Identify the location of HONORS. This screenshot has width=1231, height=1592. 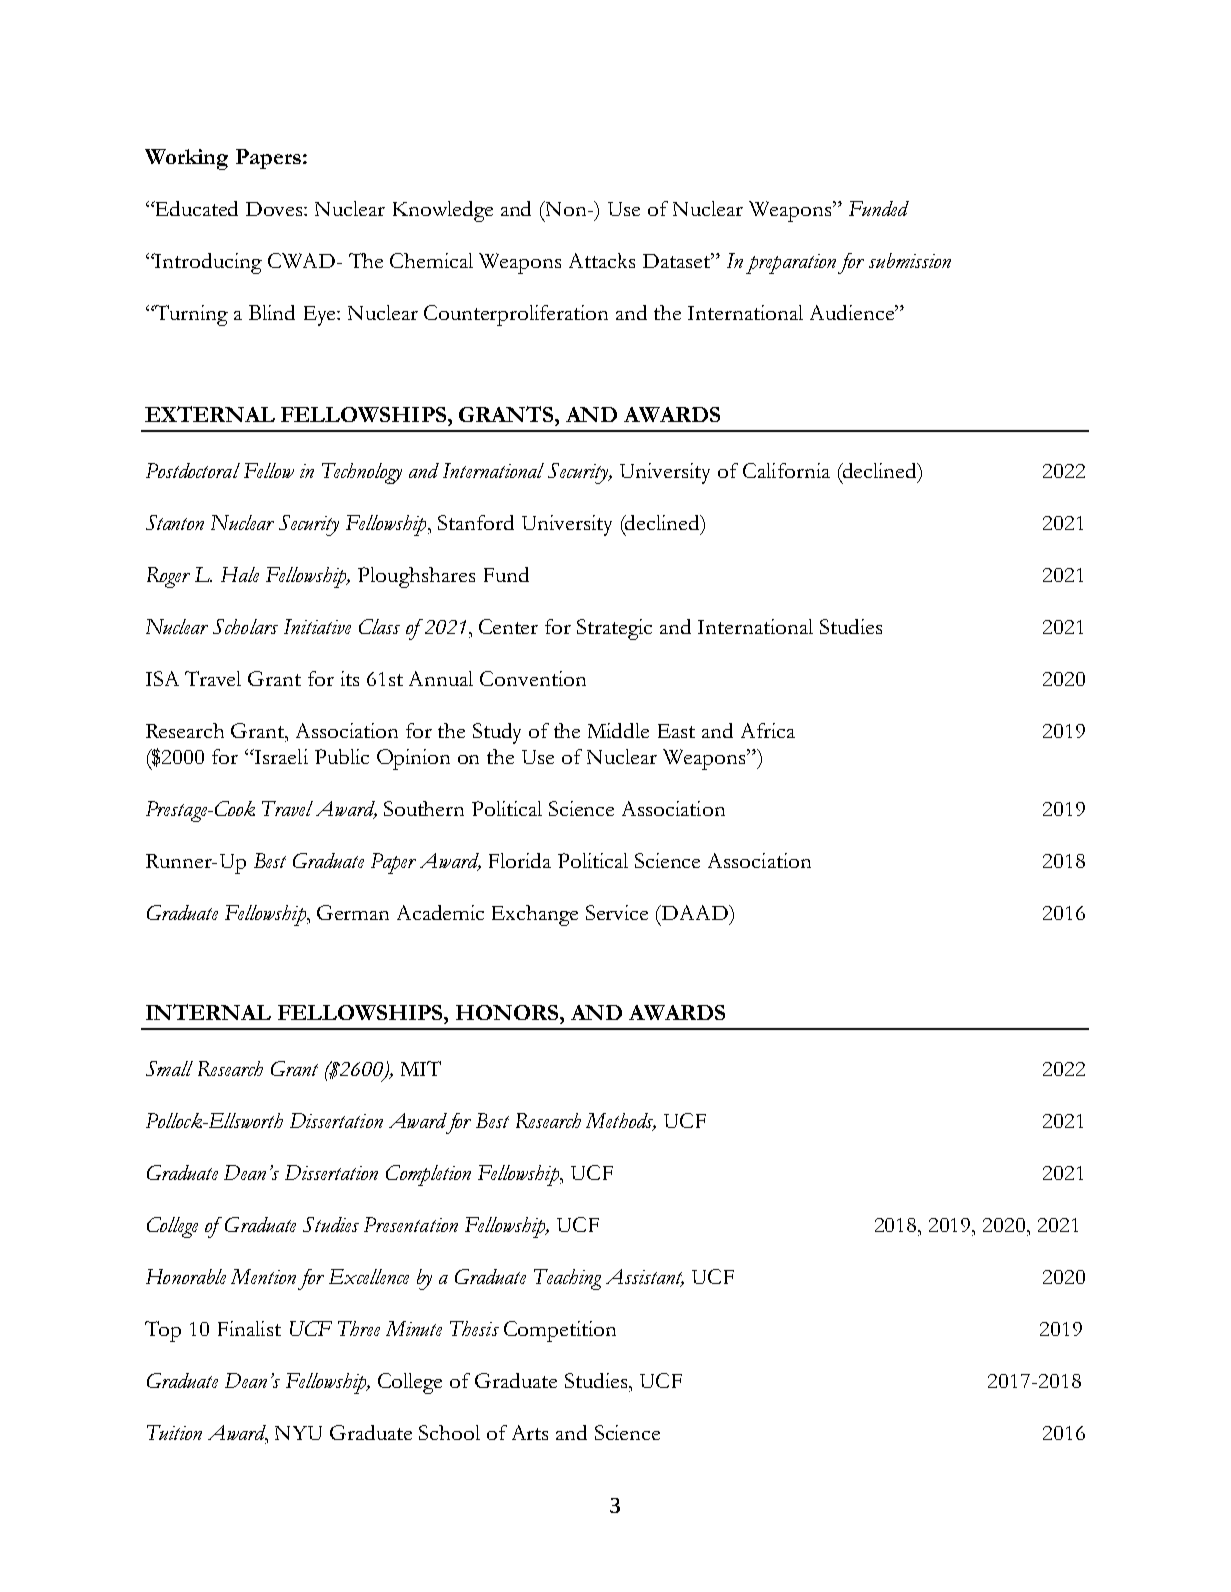
(507, 1012).
